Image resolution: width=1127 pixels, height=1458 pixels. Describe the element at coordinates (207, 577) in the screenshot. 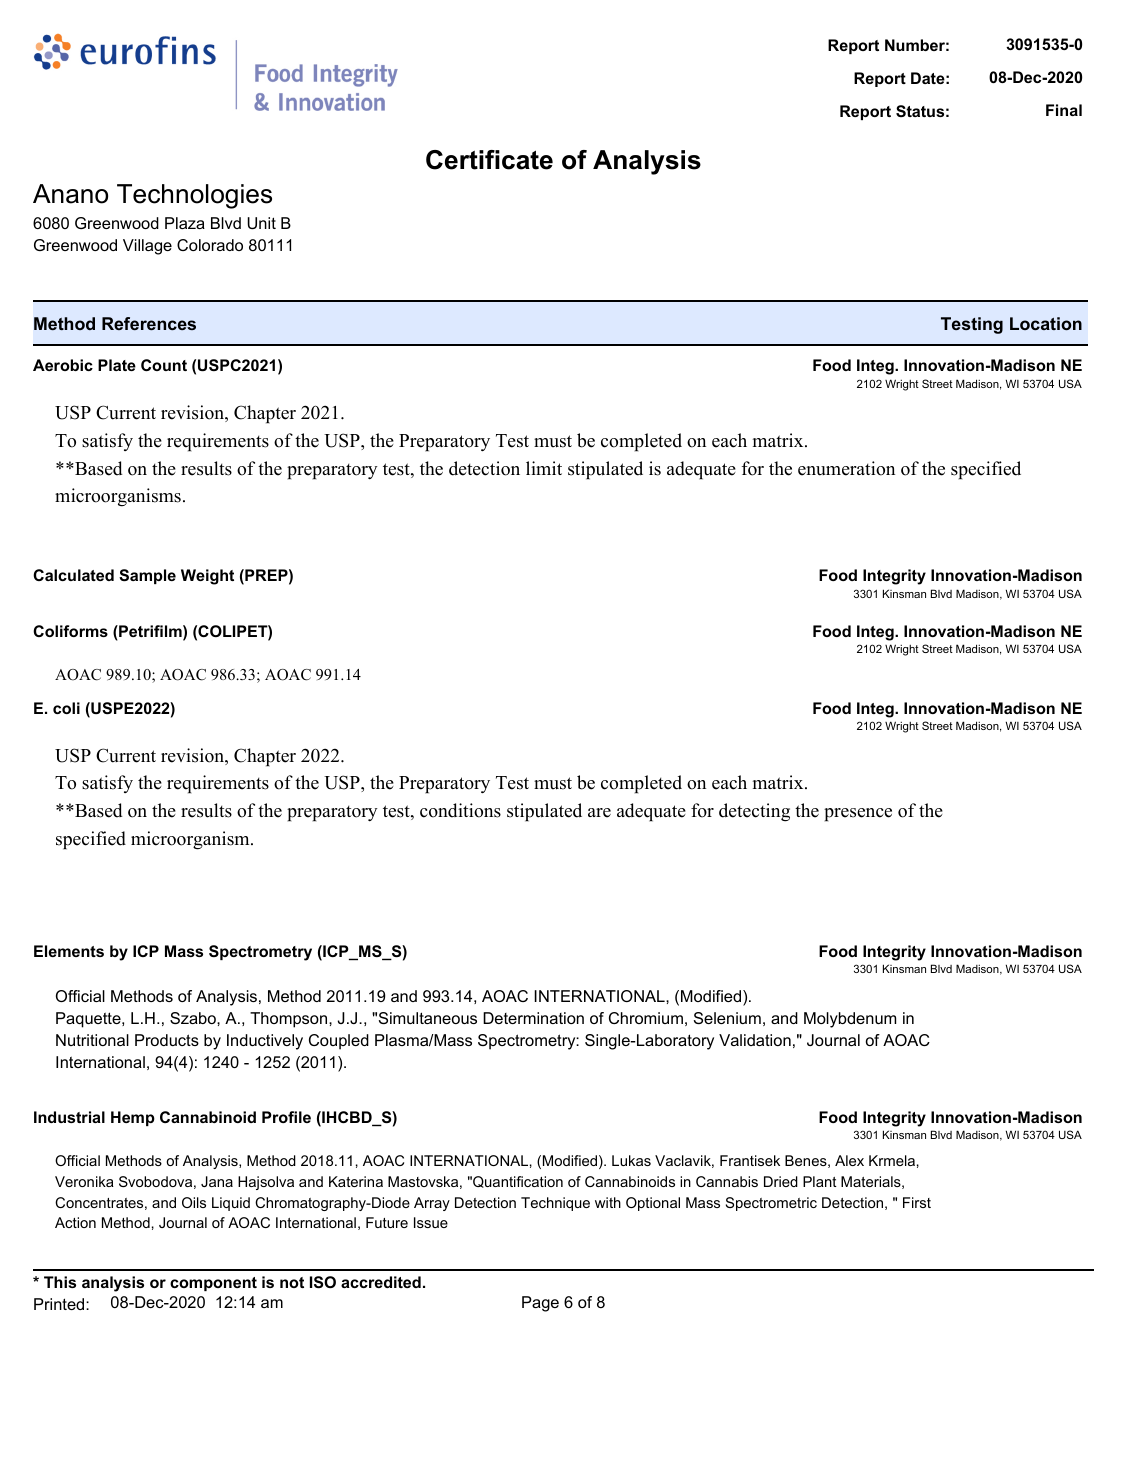

I see `Weight` at that location.
